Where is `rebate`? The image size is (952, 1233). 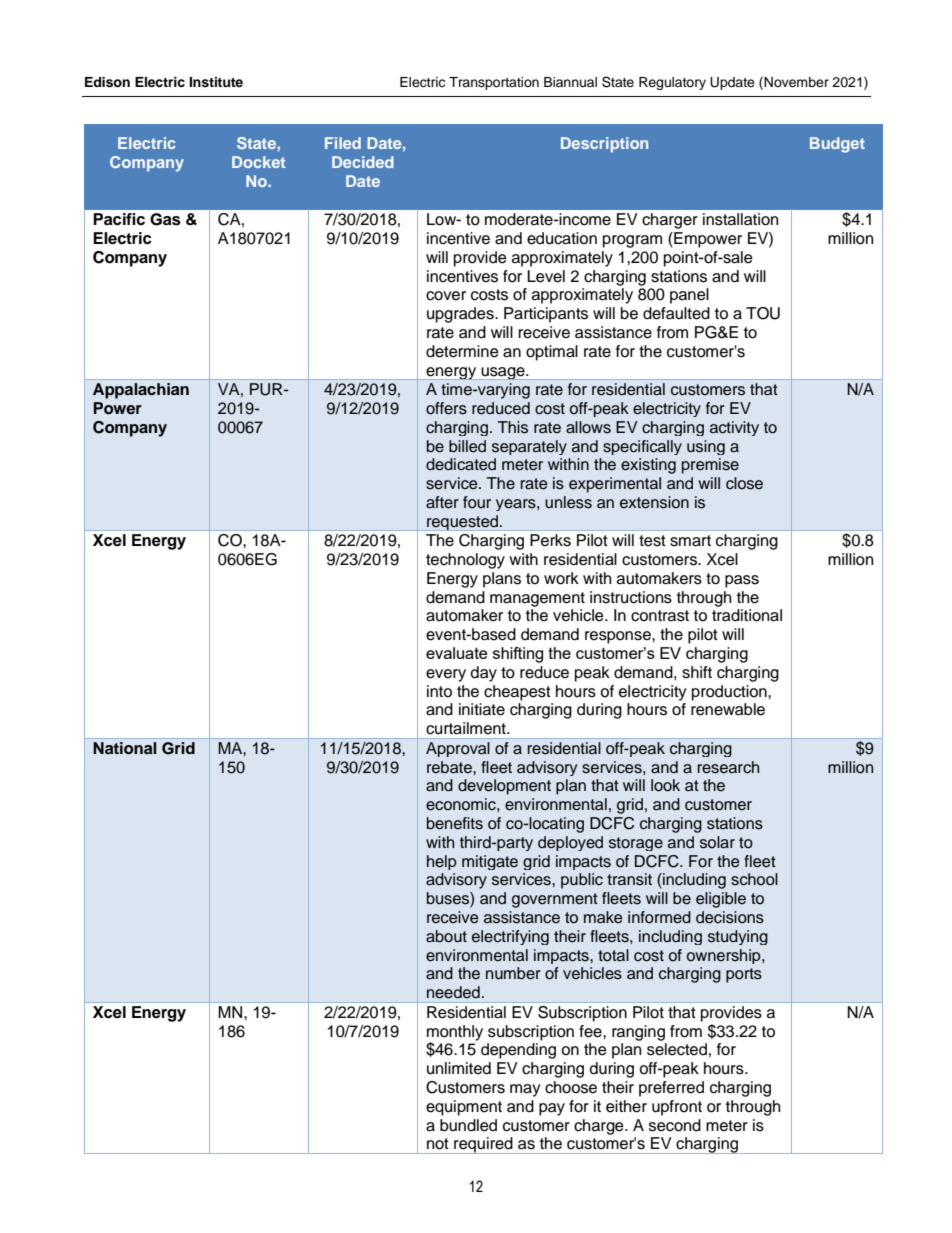 rebate is located at coordinates (450, 767).
